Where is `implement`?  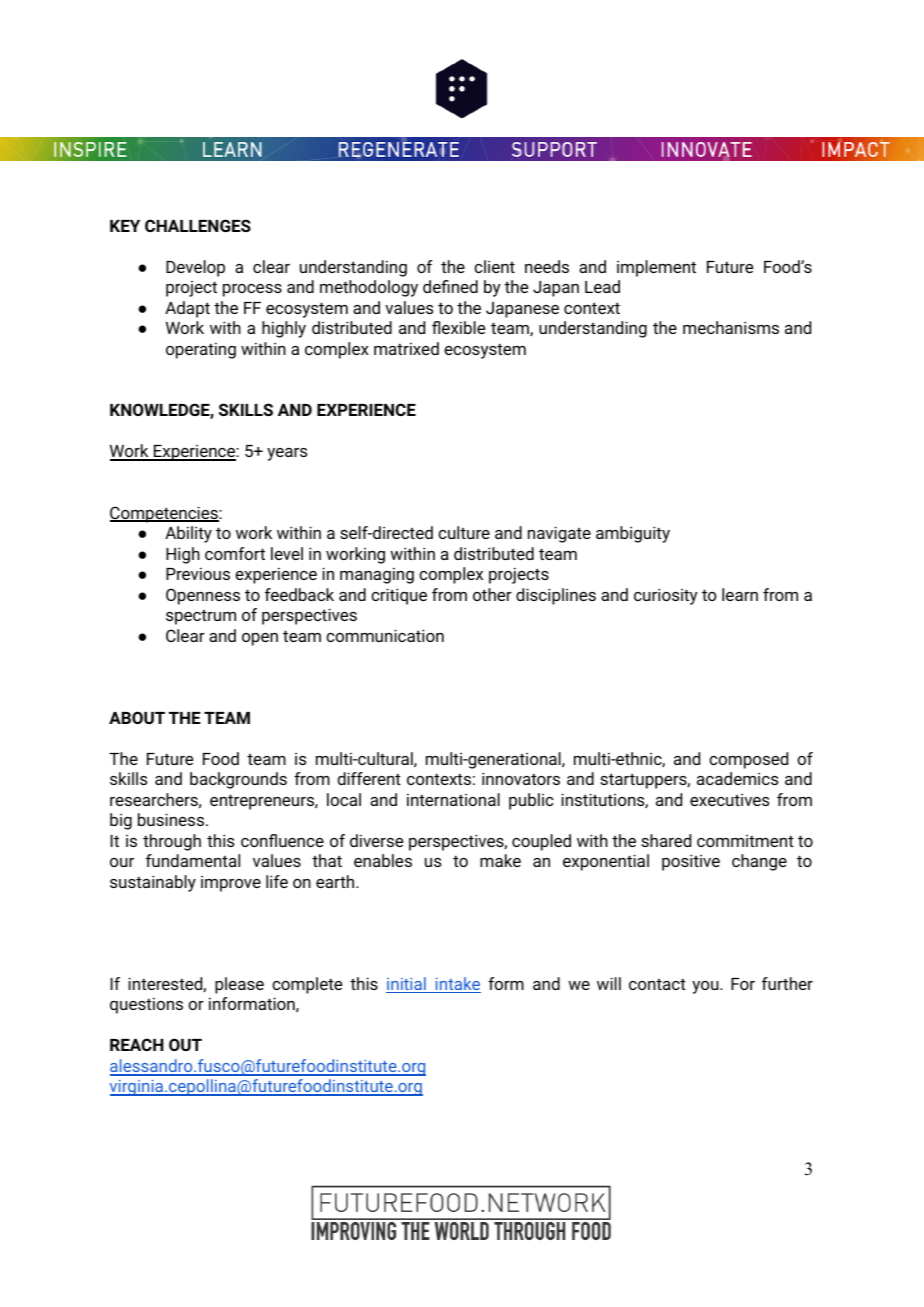 implement is located at coordinates (656, 268).
